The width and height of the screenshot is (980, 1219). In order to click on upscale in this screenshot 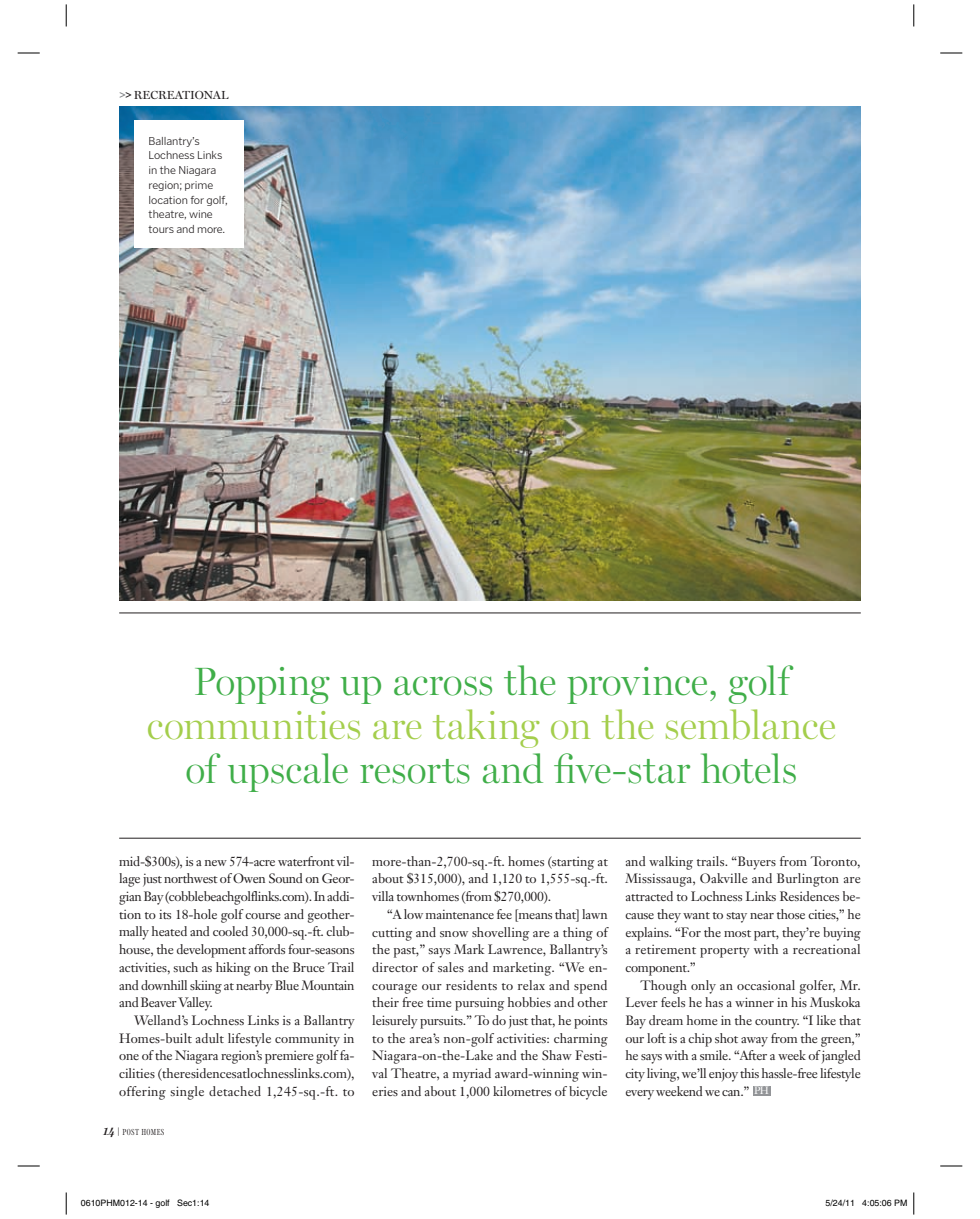, I will do `click(288, 772)`.
